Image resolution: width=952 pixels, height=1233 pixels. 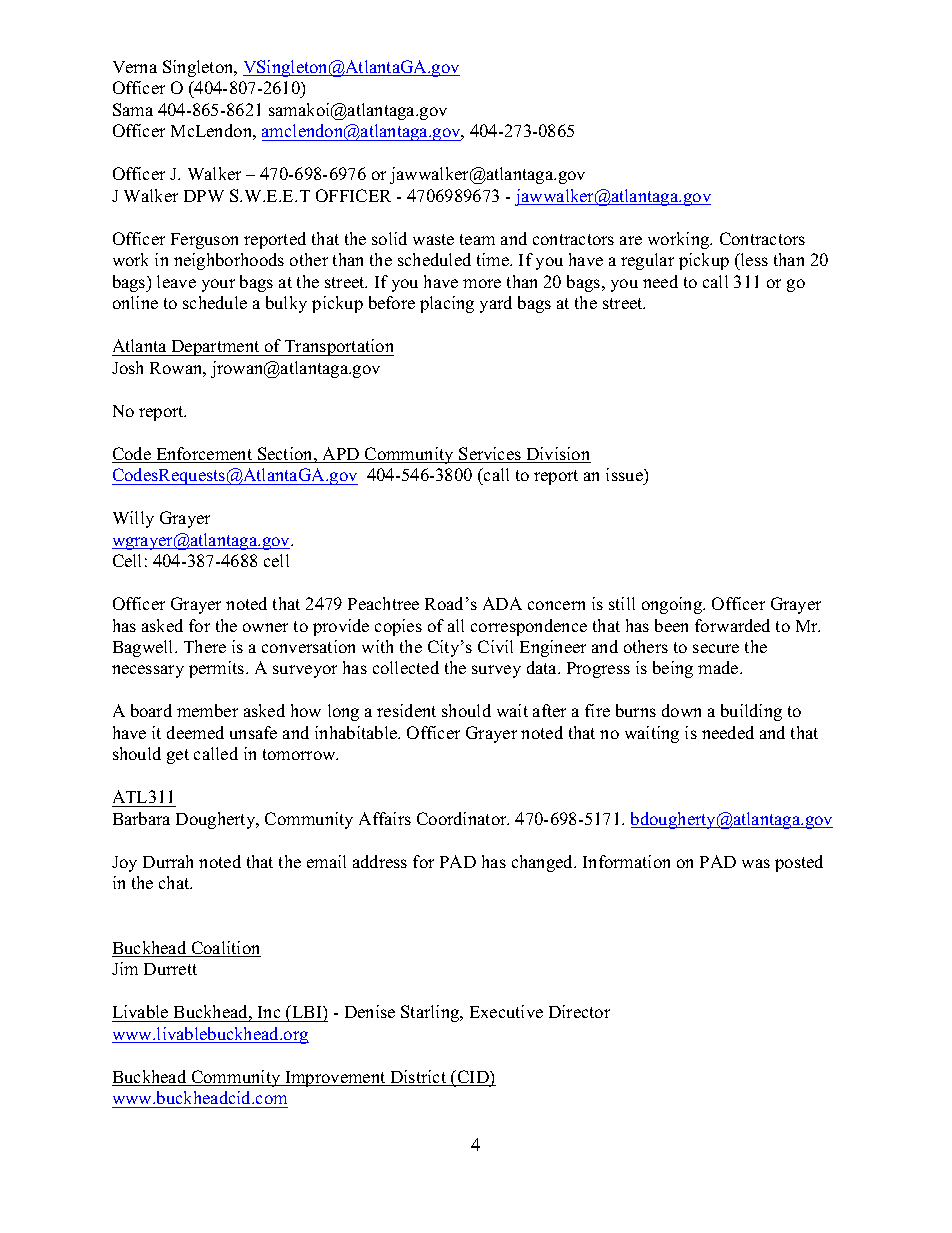 What do you see at coordinates (477, 239) in the document?
I see `team` at bounding box center [477, 239].
